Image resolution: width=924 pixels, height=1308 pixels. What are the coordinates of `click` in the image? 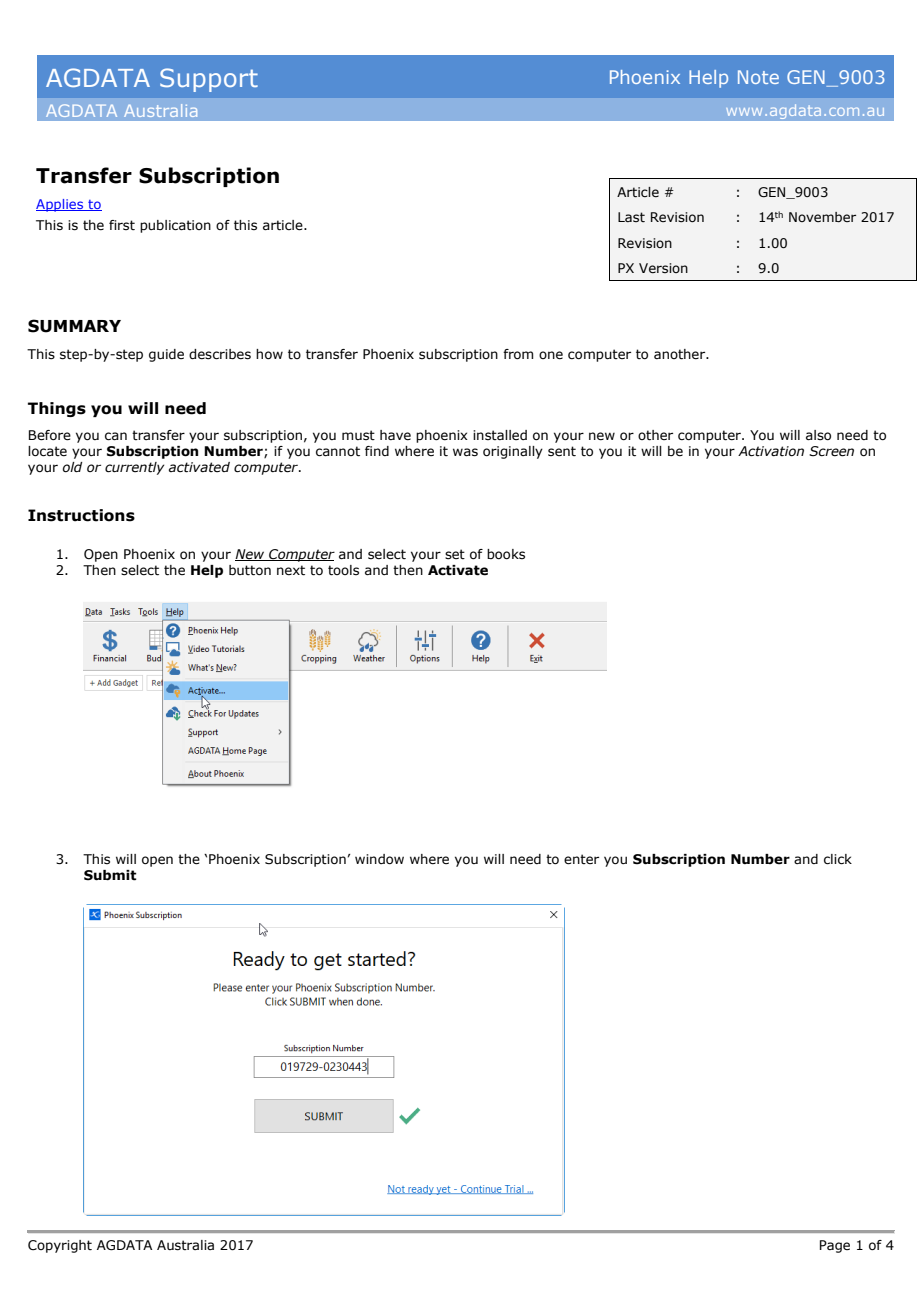 It's located at (838, 859).
